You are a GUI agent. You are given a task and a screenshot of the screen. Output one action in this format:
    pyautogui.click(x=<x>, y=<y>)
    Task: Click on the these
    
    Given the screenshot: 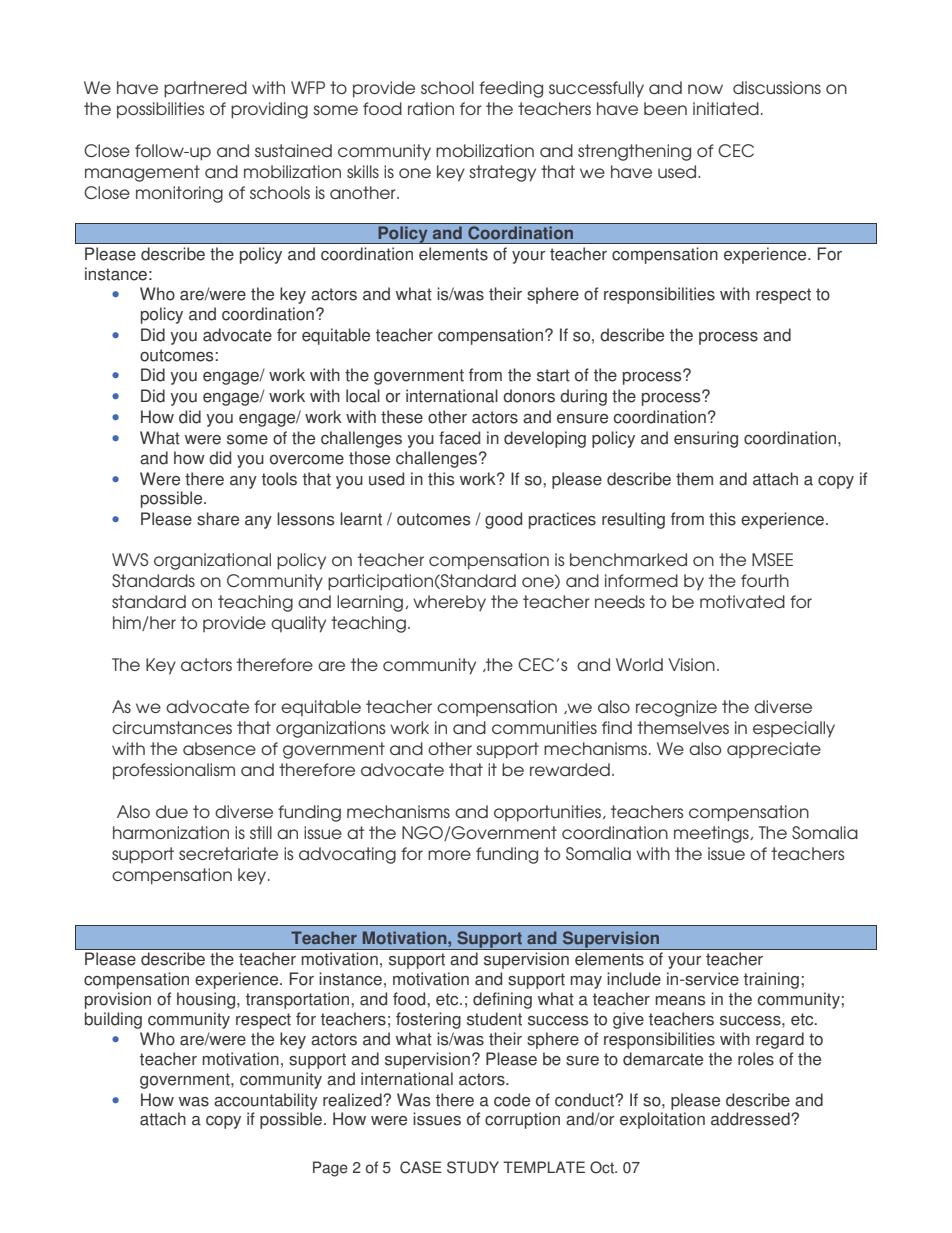 What is the action you would take?
    pyautogui.click(x=402, y=417)
